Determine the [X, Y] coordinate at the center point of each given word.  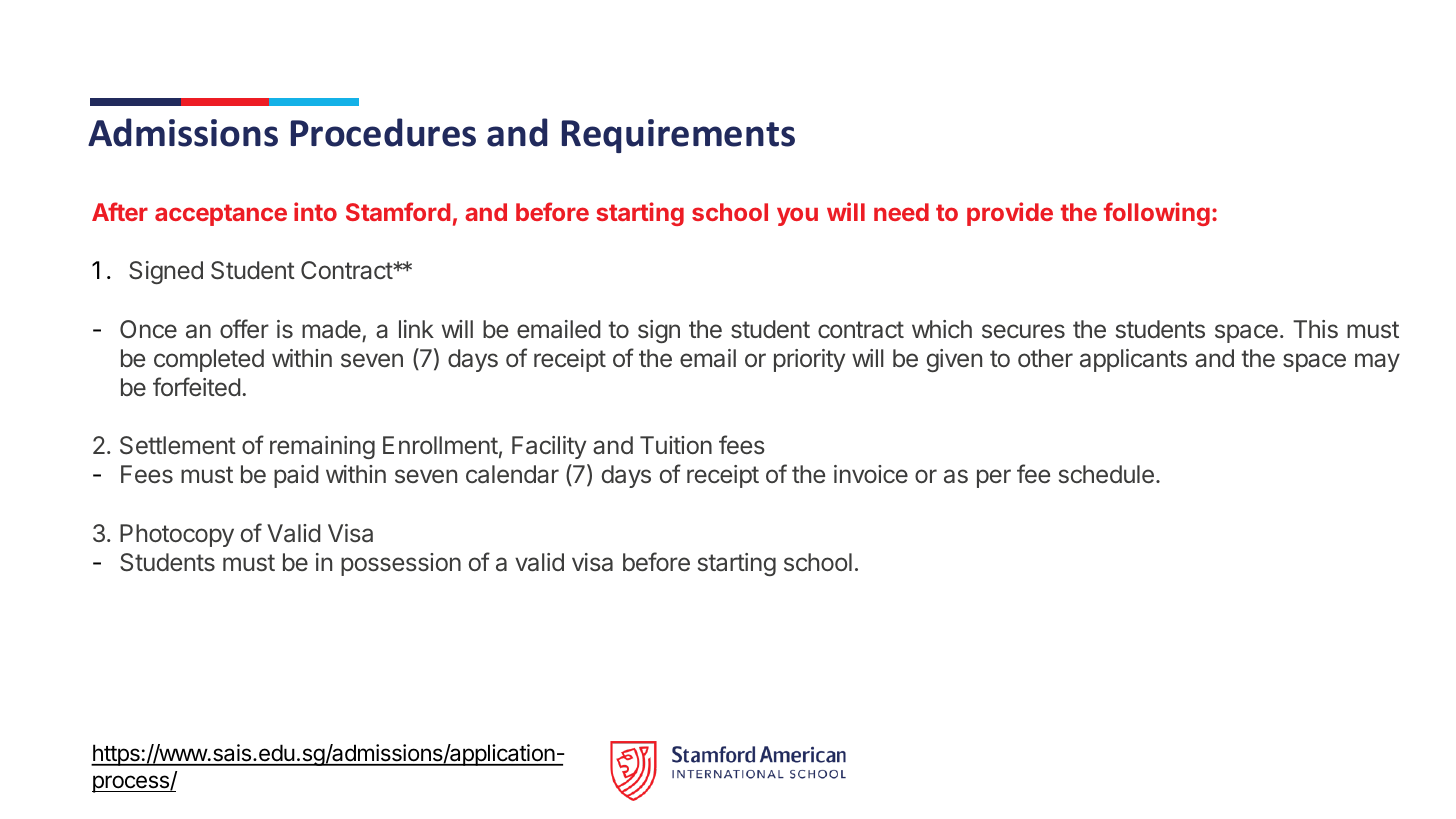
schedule [1106, 474]
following [1157, 214]
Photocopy [177, 535]
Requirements [678, 136]
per [994, 478]
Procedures [383, 132]
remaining [322, 447]
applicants [1133, 360]
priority [809, 360]
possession [401, 564]
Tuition [676, 445]
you [797, 216]
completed [209, 360]
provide [1010, 214]
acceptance [221, 215]
